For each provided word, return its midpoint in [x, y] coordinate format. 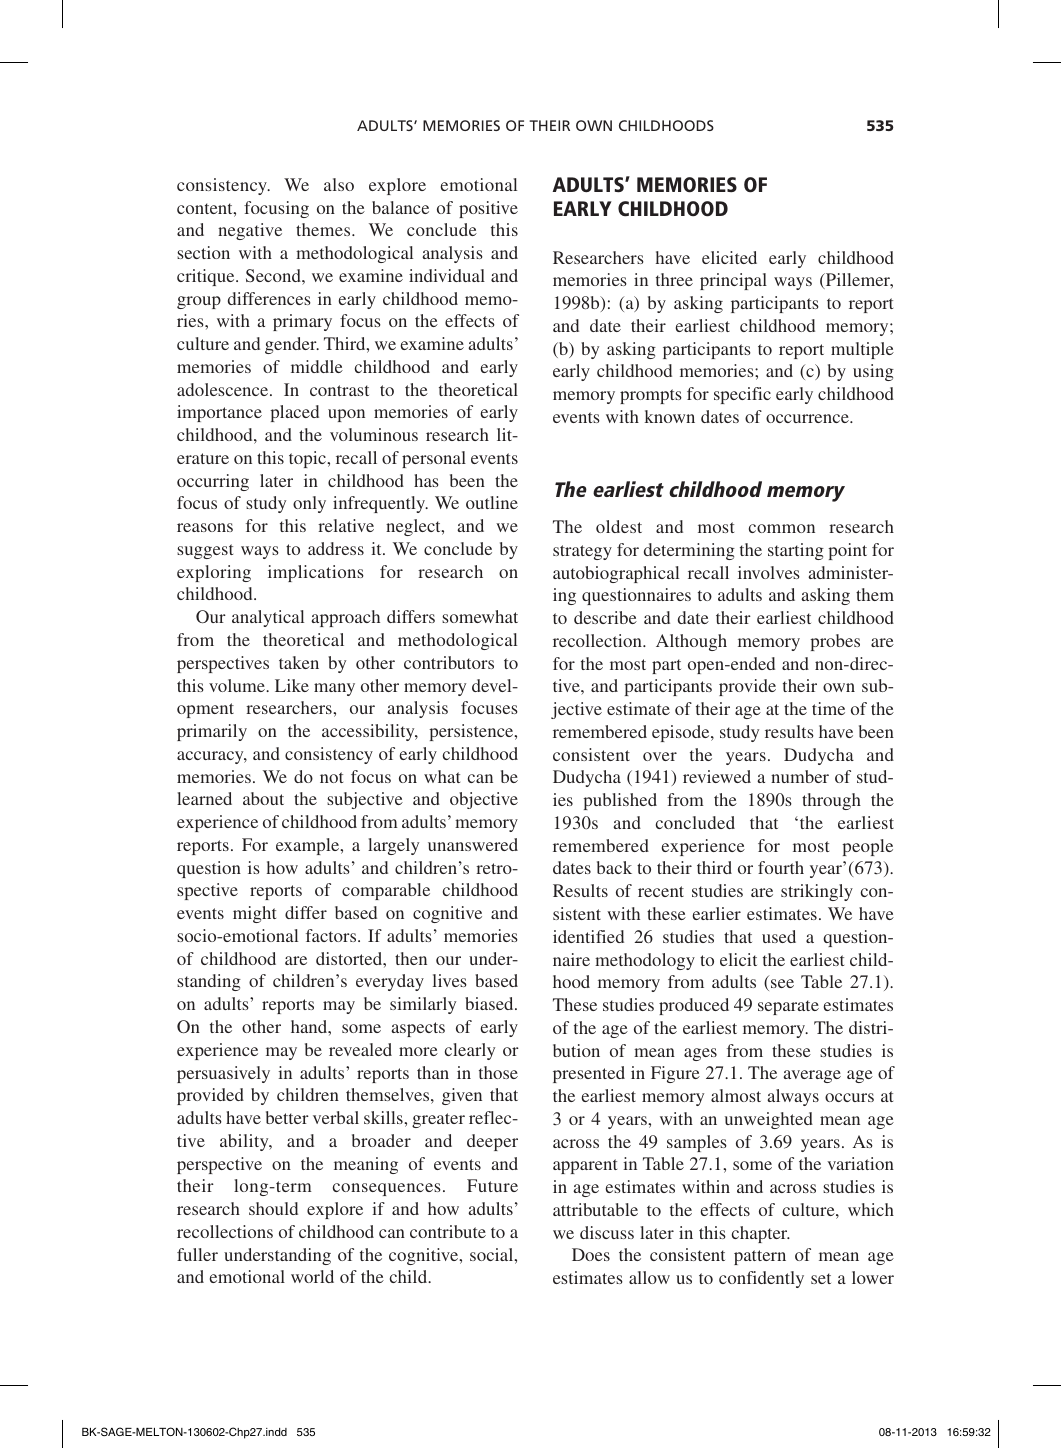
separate [788, 1007]
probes [835, 642]
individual [447, 275]
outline [492, 502]
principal [733, 281]
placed [294, 413]
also [339, 184]
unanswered [473, 844]
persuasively [223, 1074]
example [309, 846]
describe [605, 617]
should [273, 1208]
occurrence [808, 418]
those [498, 1072]
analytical [268, 618]
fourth [781, 867]
